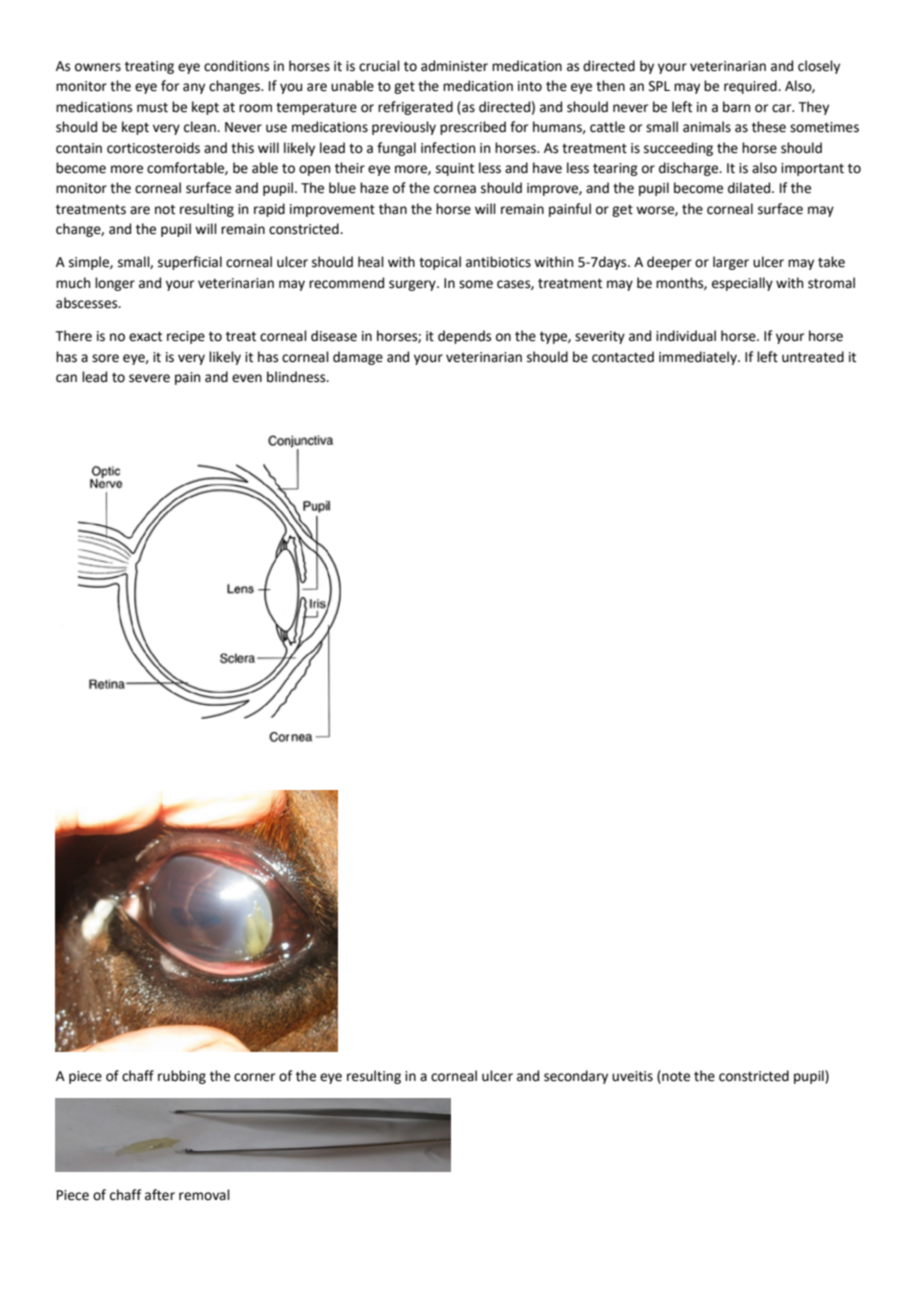  What do you see at coordinates (699, 358) in the screenshot?
I see `immediately` at bounding box center [699, 358].
